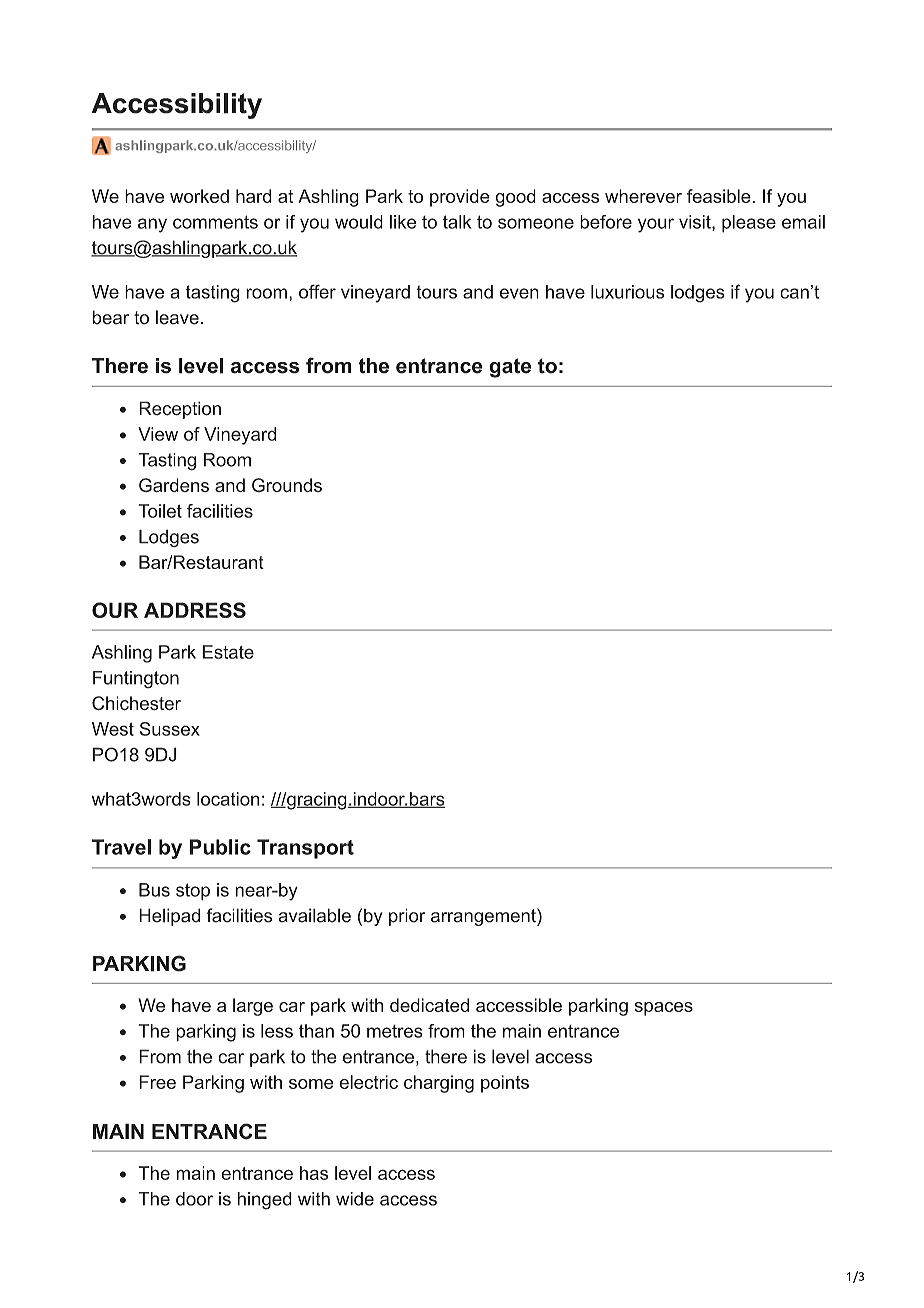 This document has width=924, height=1308. What do you see at coordinates (215, 222) in the document?
I see `comments` at bounding box center [215, 222].
